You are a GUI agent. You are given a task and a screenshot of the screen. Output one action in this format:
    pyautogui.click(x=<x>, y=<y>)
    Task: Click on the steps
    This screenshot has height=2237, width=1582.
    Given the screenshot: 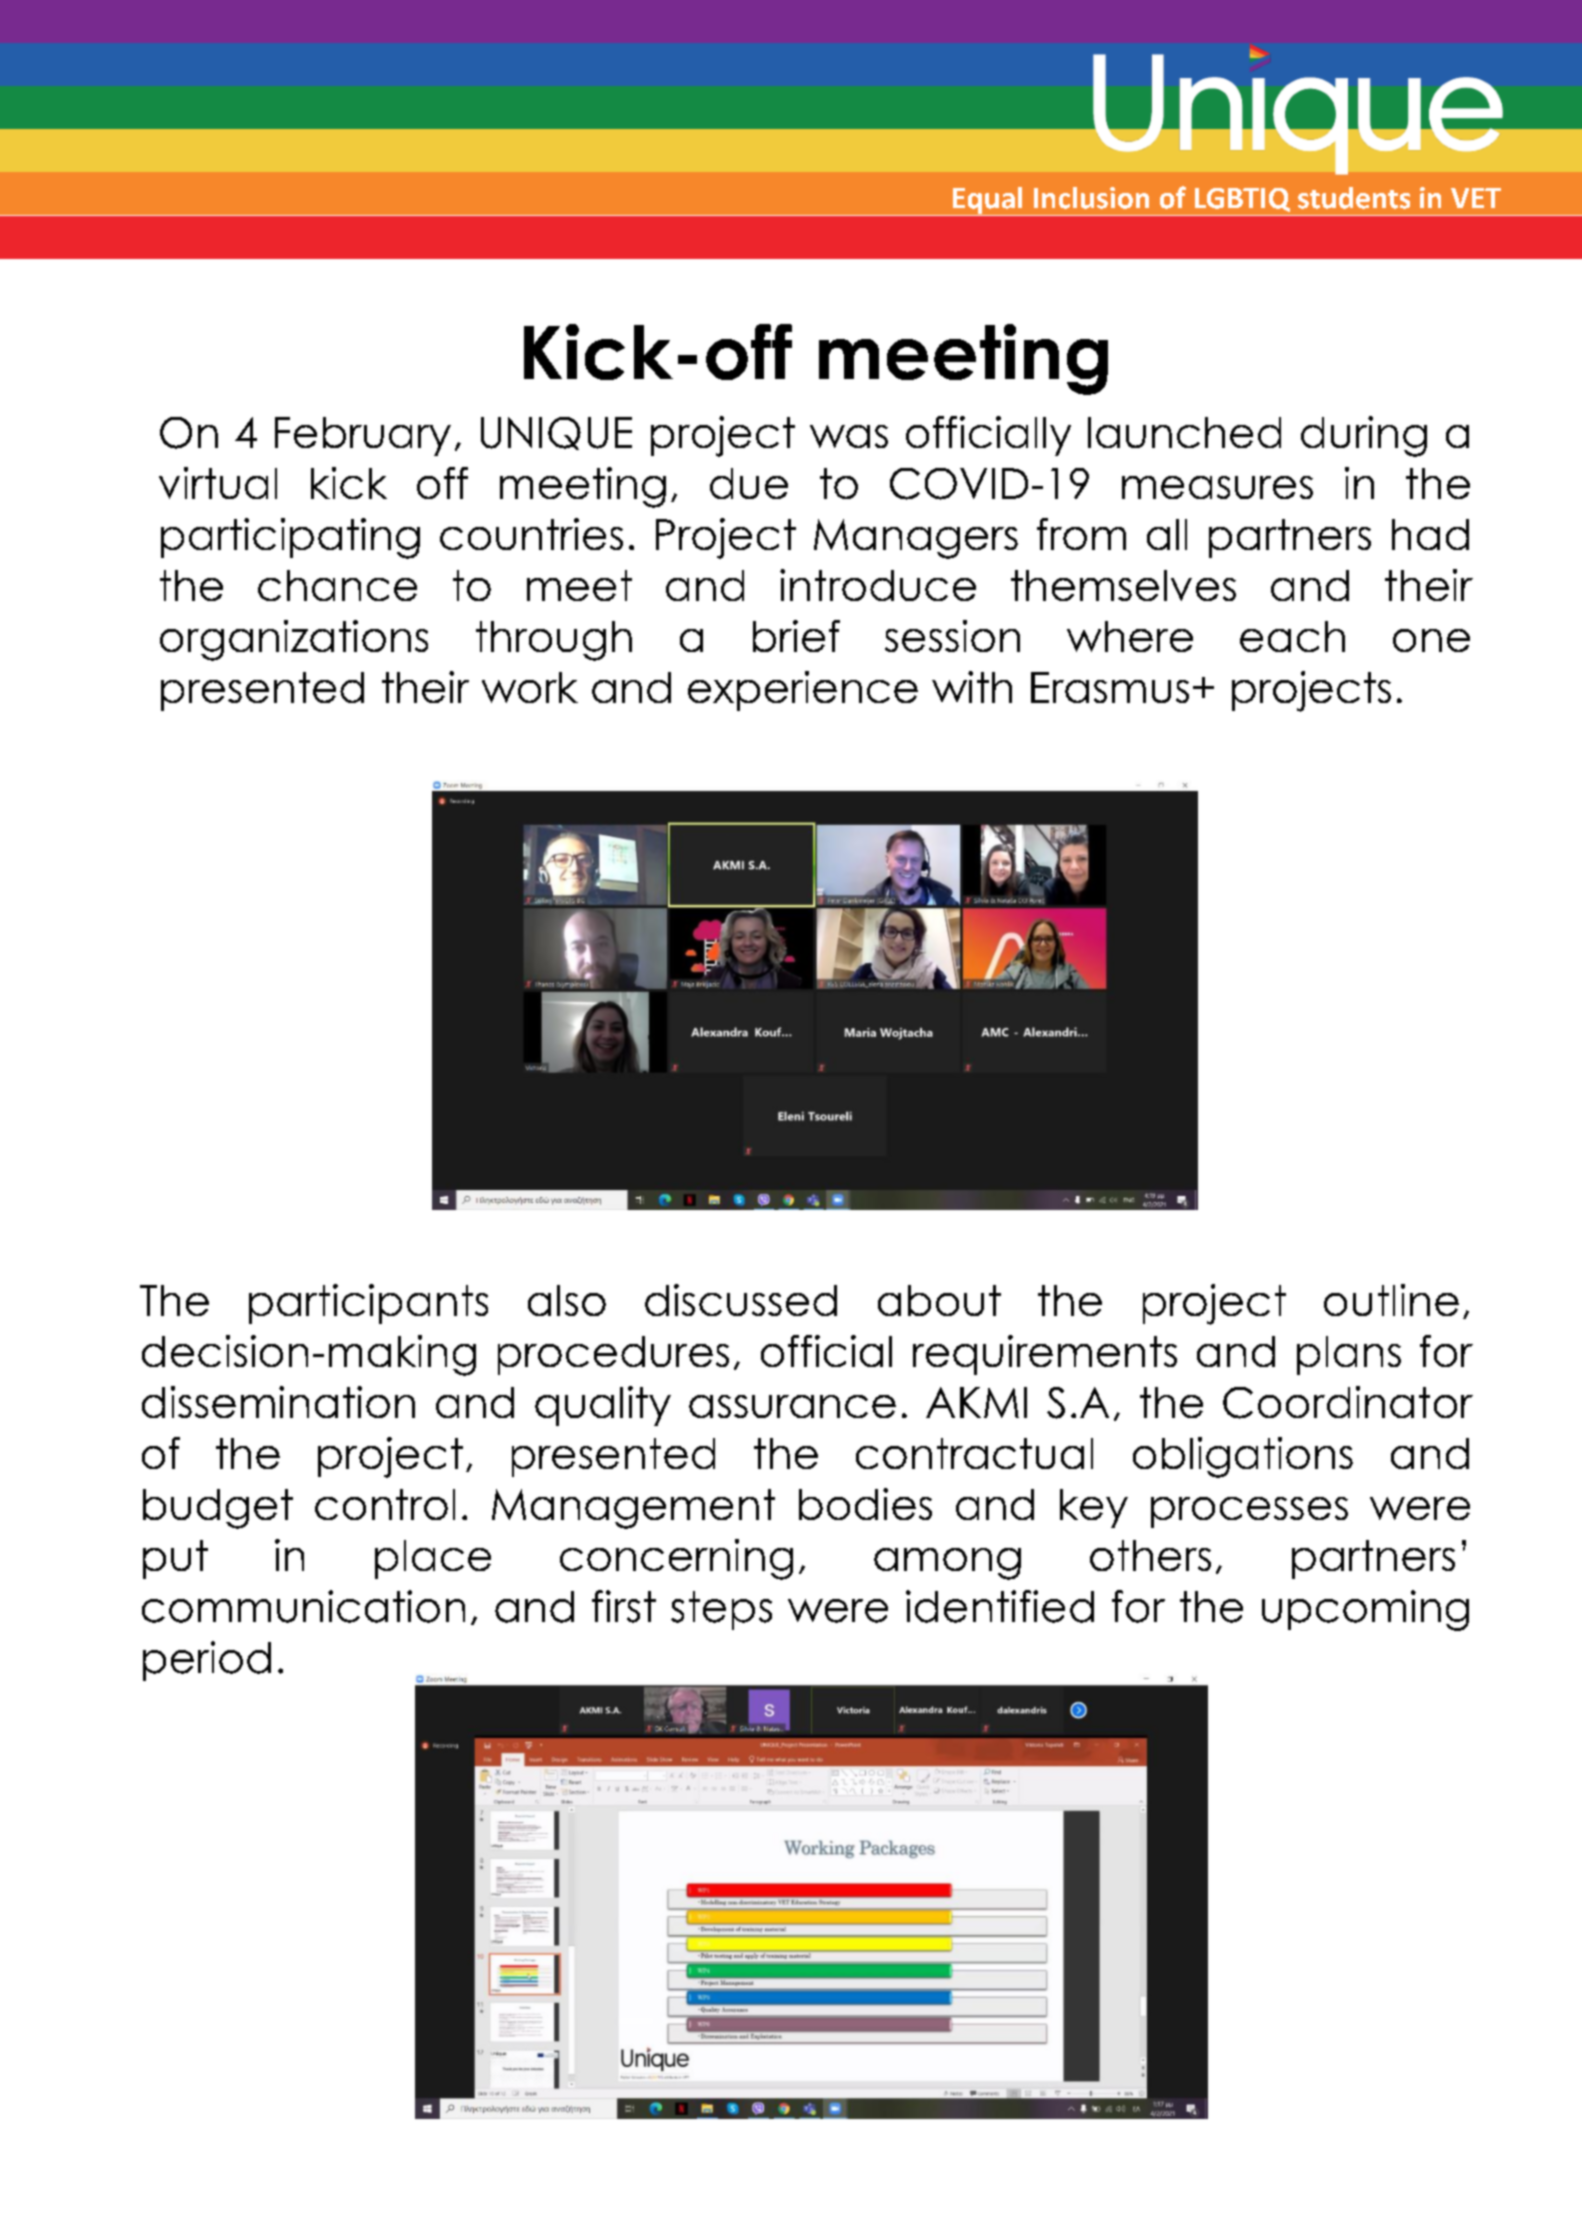 What is the action you would take?
    pyautogui.click(x=721, y=1610)
